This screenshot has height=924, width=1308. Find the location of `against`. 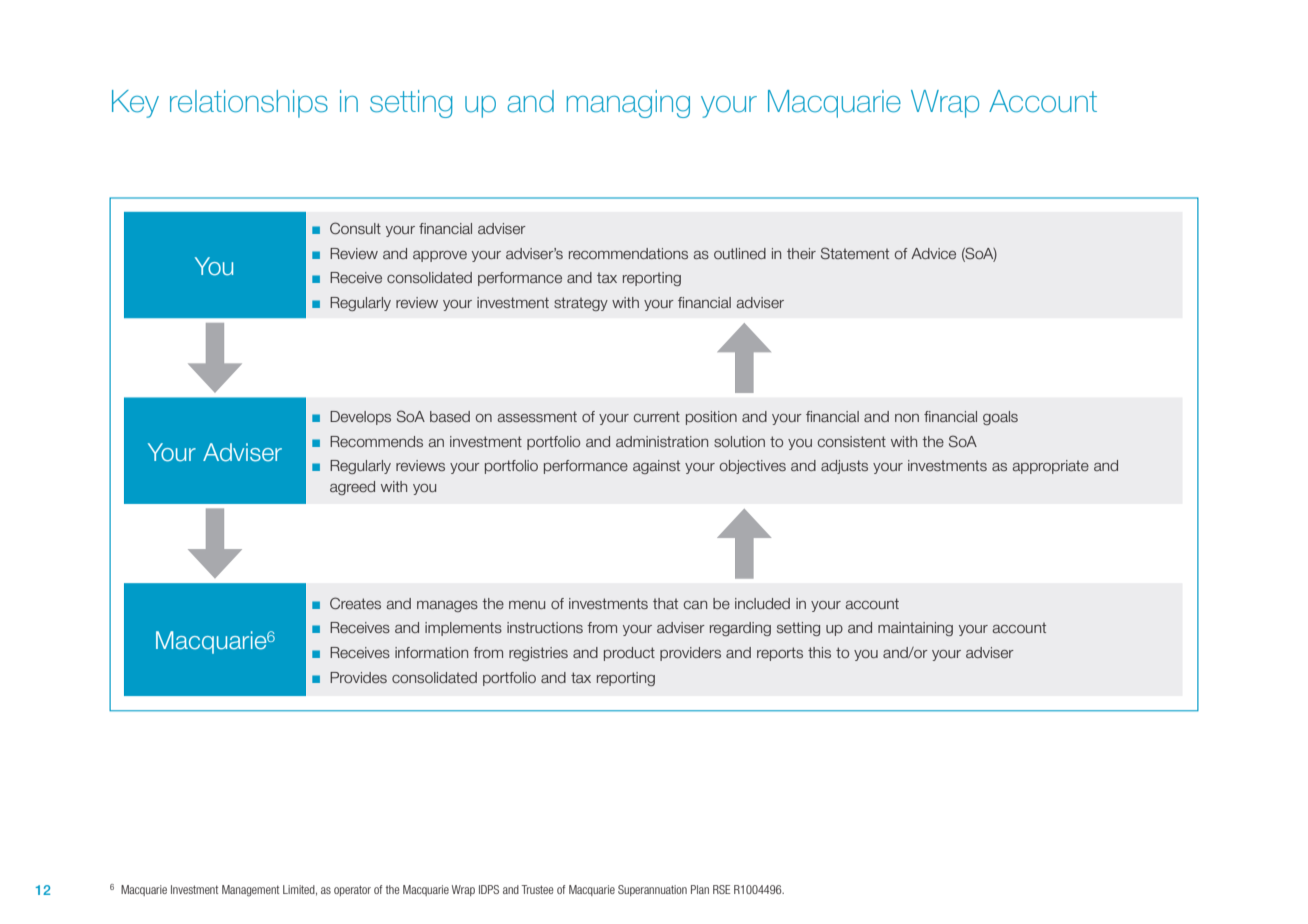

against is located at coordinates (656, 467).
